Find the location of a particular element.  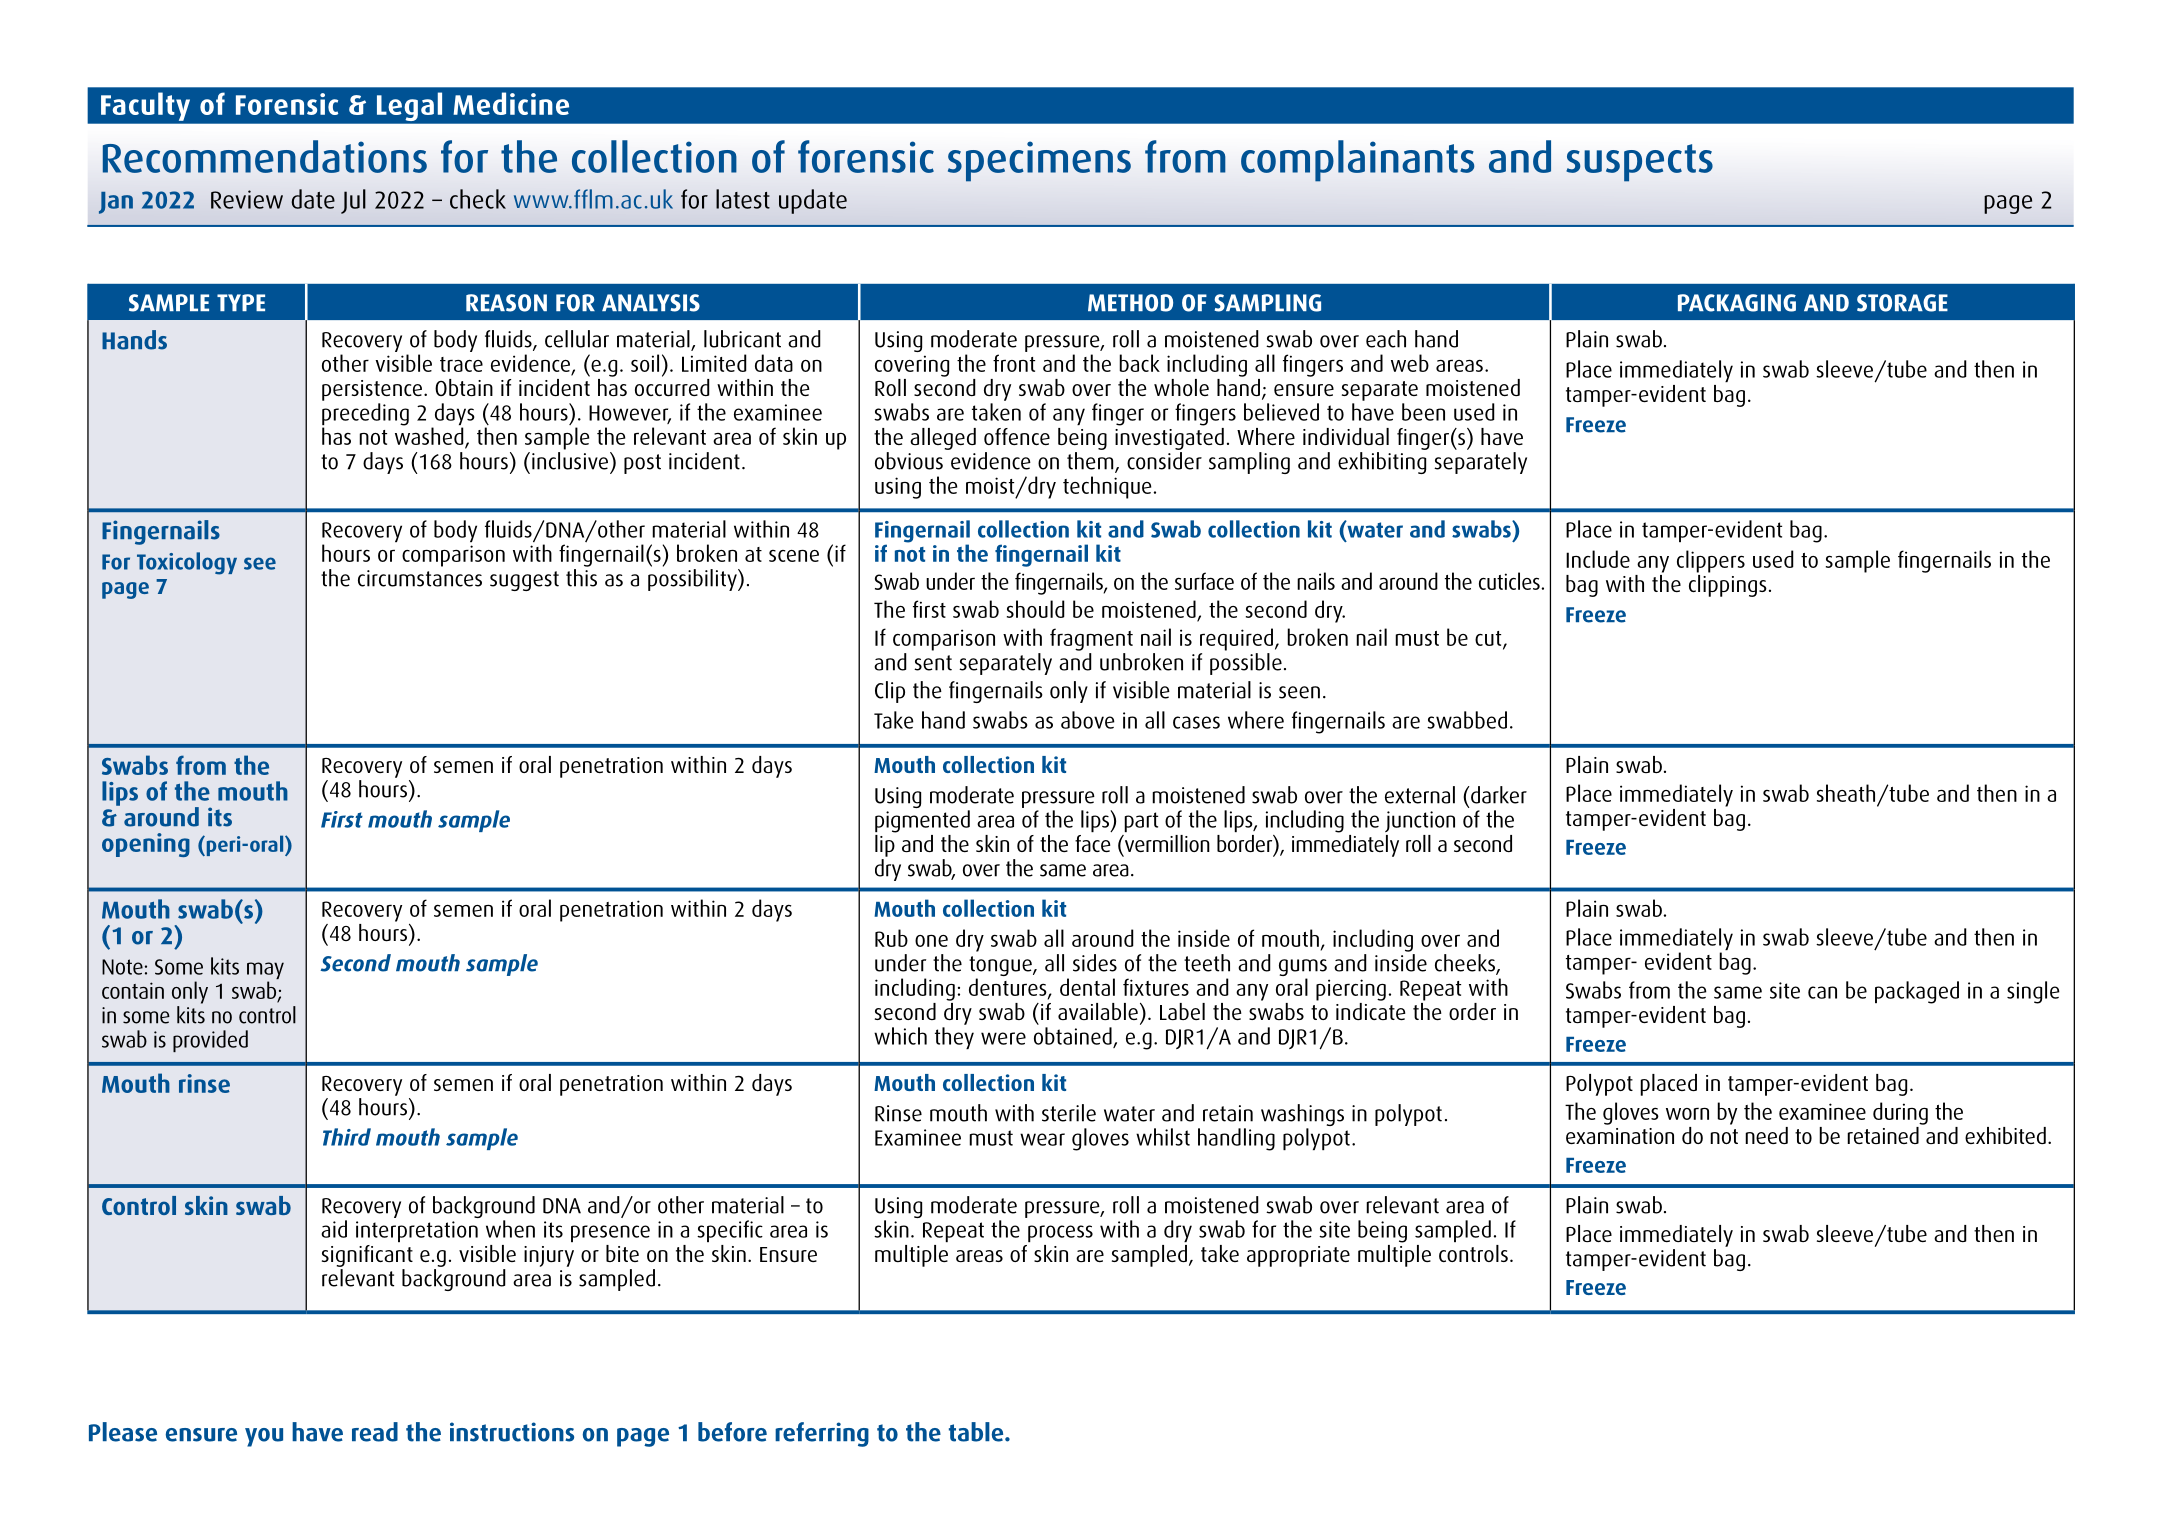

above is located at coordinates (1088, 720).
